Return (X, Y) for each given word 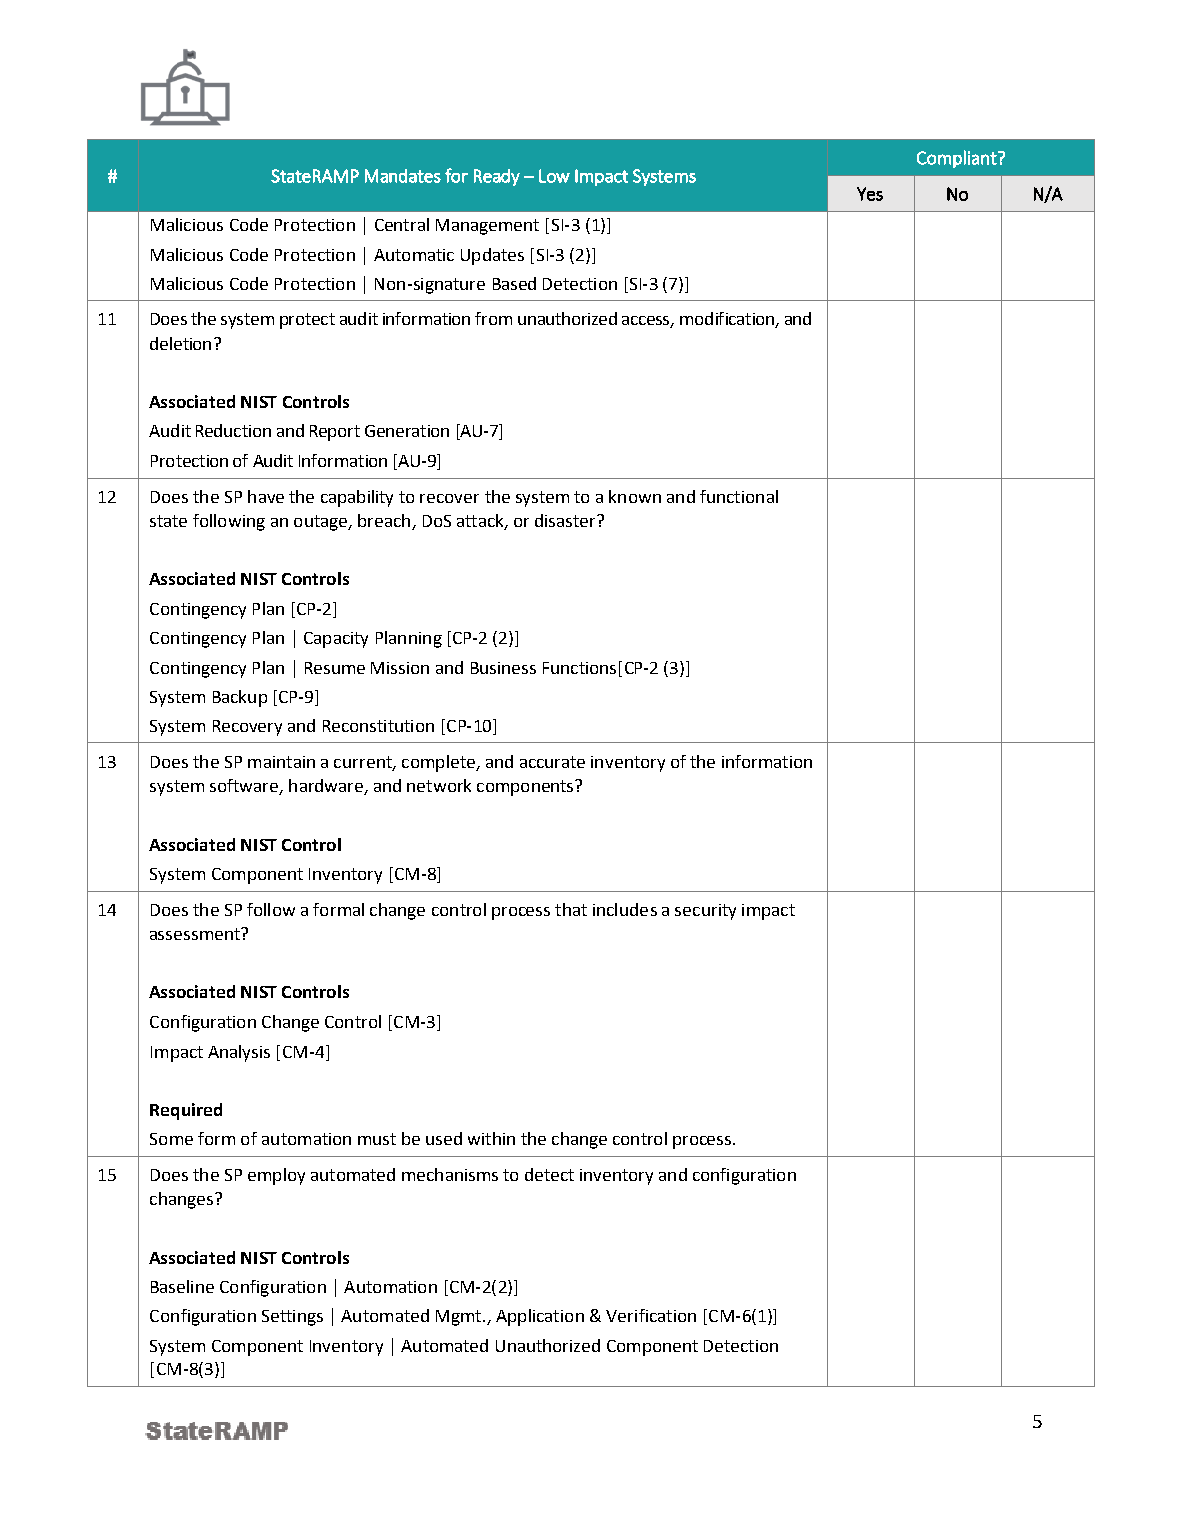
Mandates (403, 176)
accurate (552, 762)
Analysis (239, 1053)
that (571, 909)
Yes (870, 194)
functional (739, 496)
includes (625, 909)
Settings (292, 1318)
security (705, 912)
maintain (281, 762)
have (266, 496)
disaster (566, 520)
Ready (497, 177)
